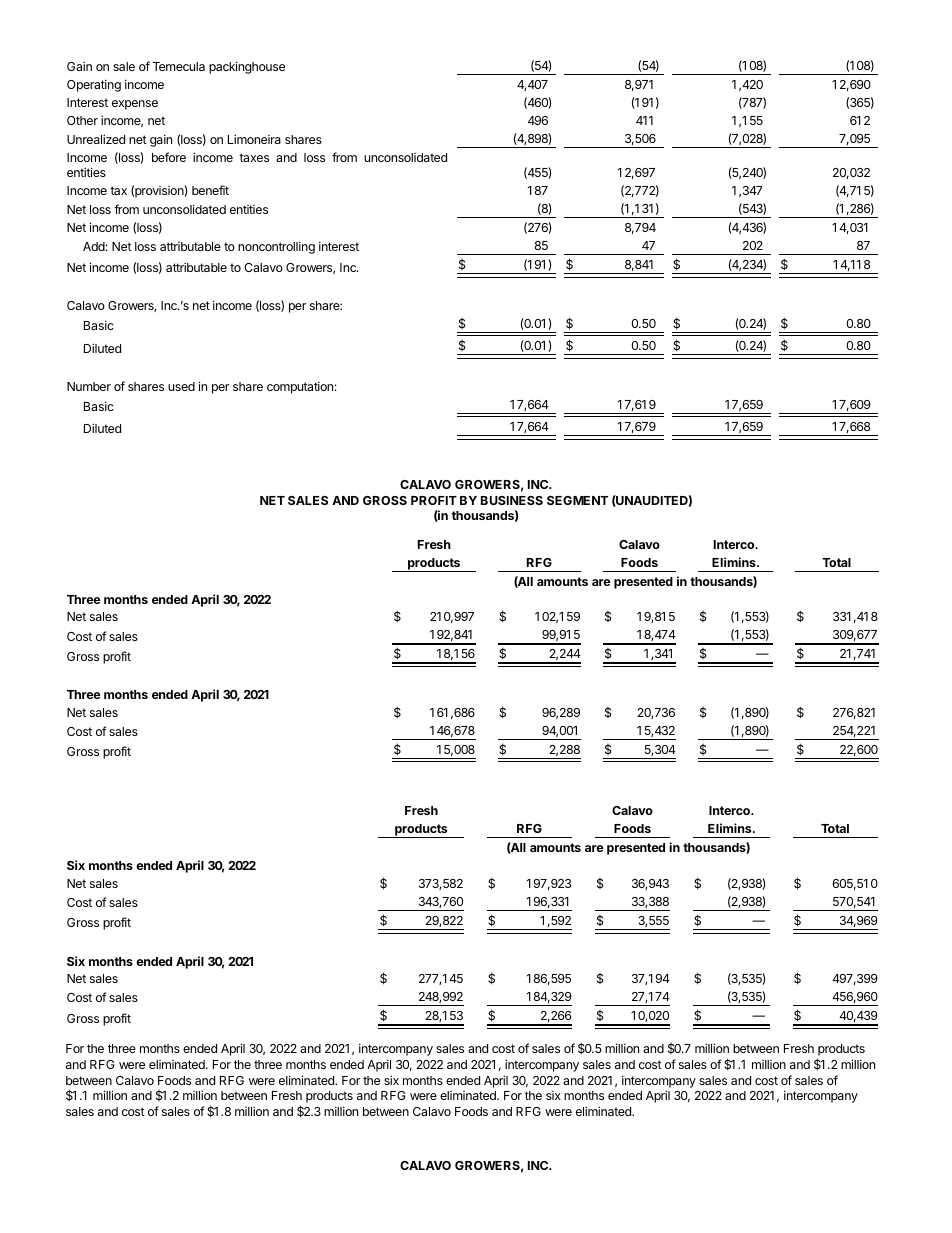 This screenshot has height=1233, width=952. Describe the element at coordinates (89, 386) in the screenshot. I see `Number` at that location.
